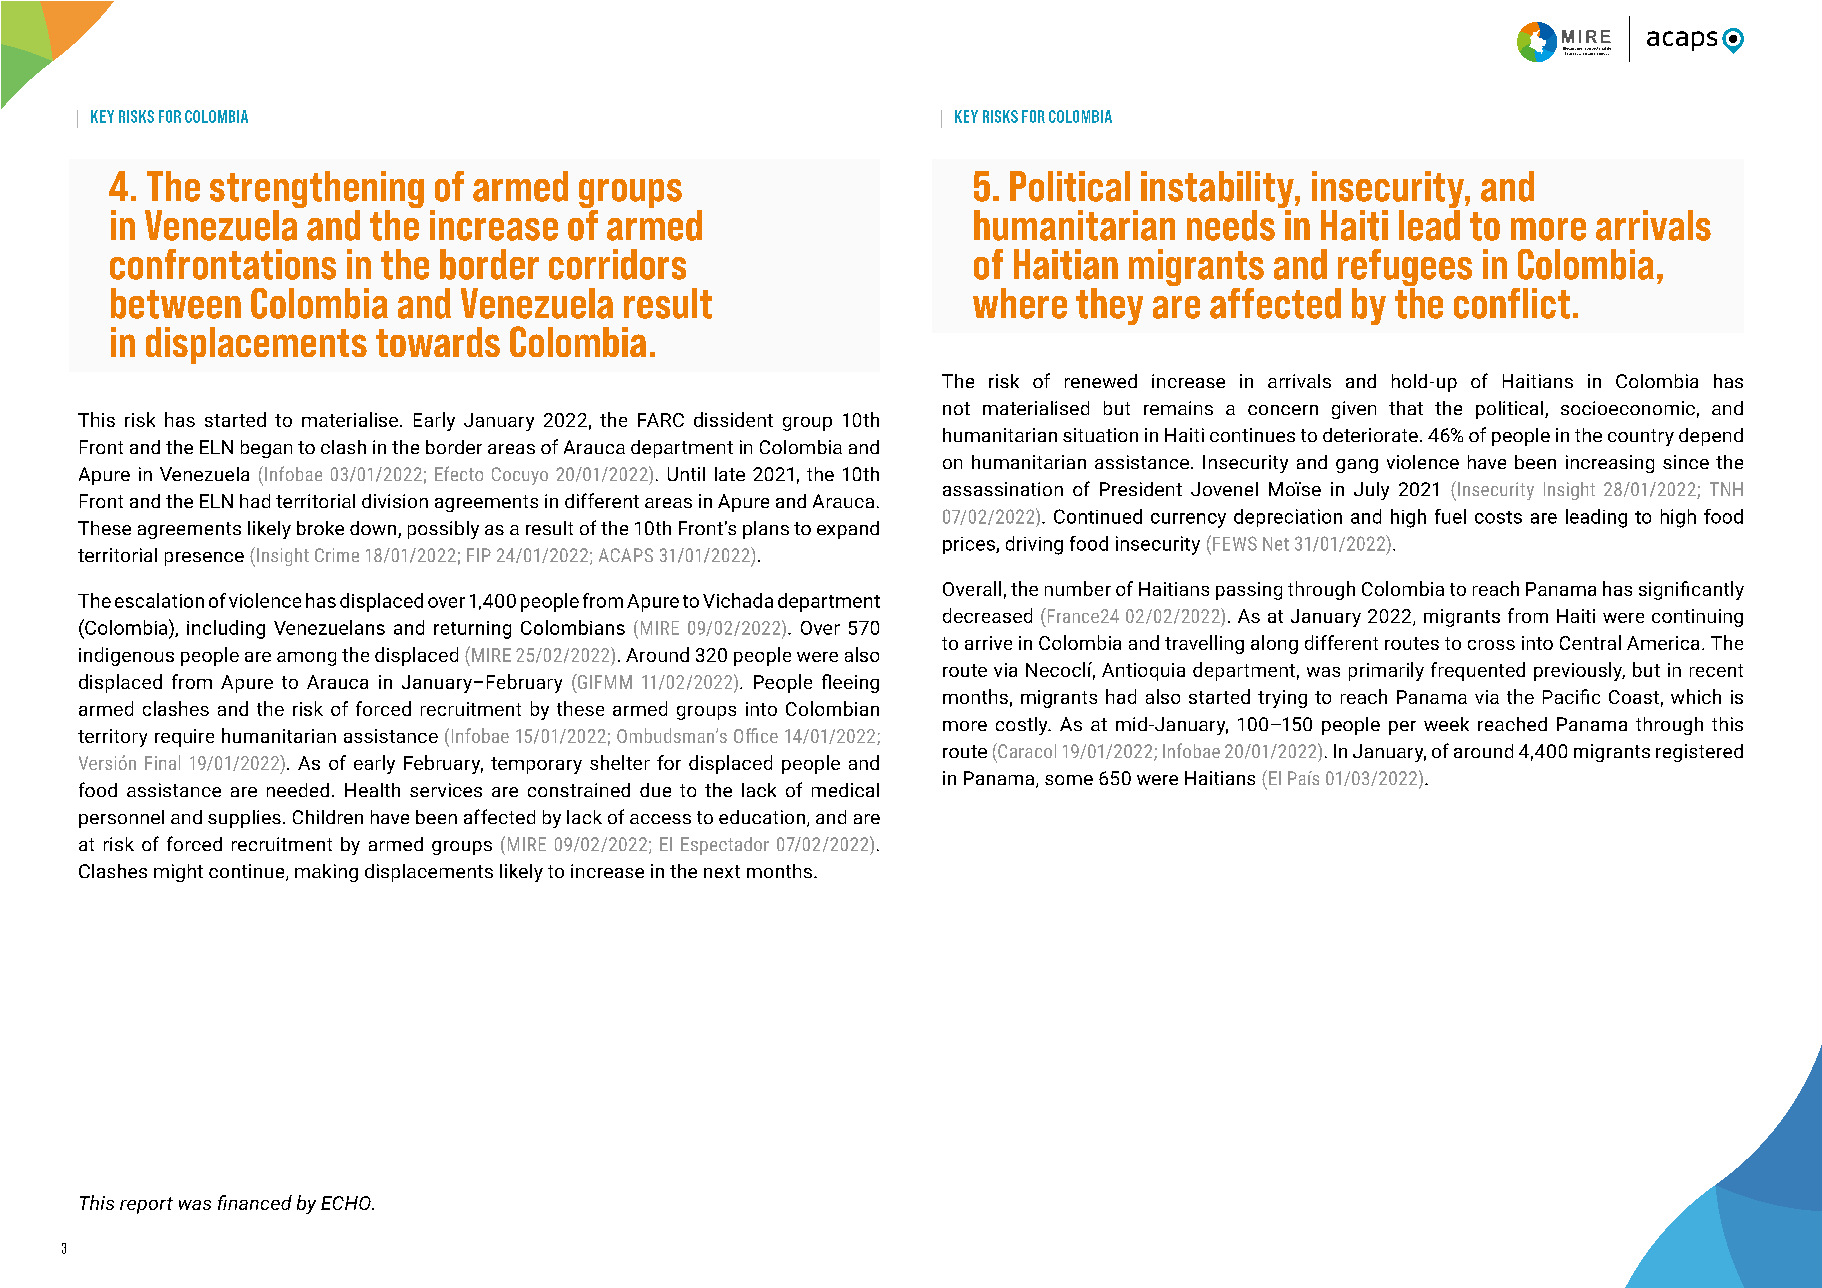 This screenshot has height=1288, width=1822. Describe the element at coordinates (347, 1203) in the screenshot. I see `ECHO` at that location.
